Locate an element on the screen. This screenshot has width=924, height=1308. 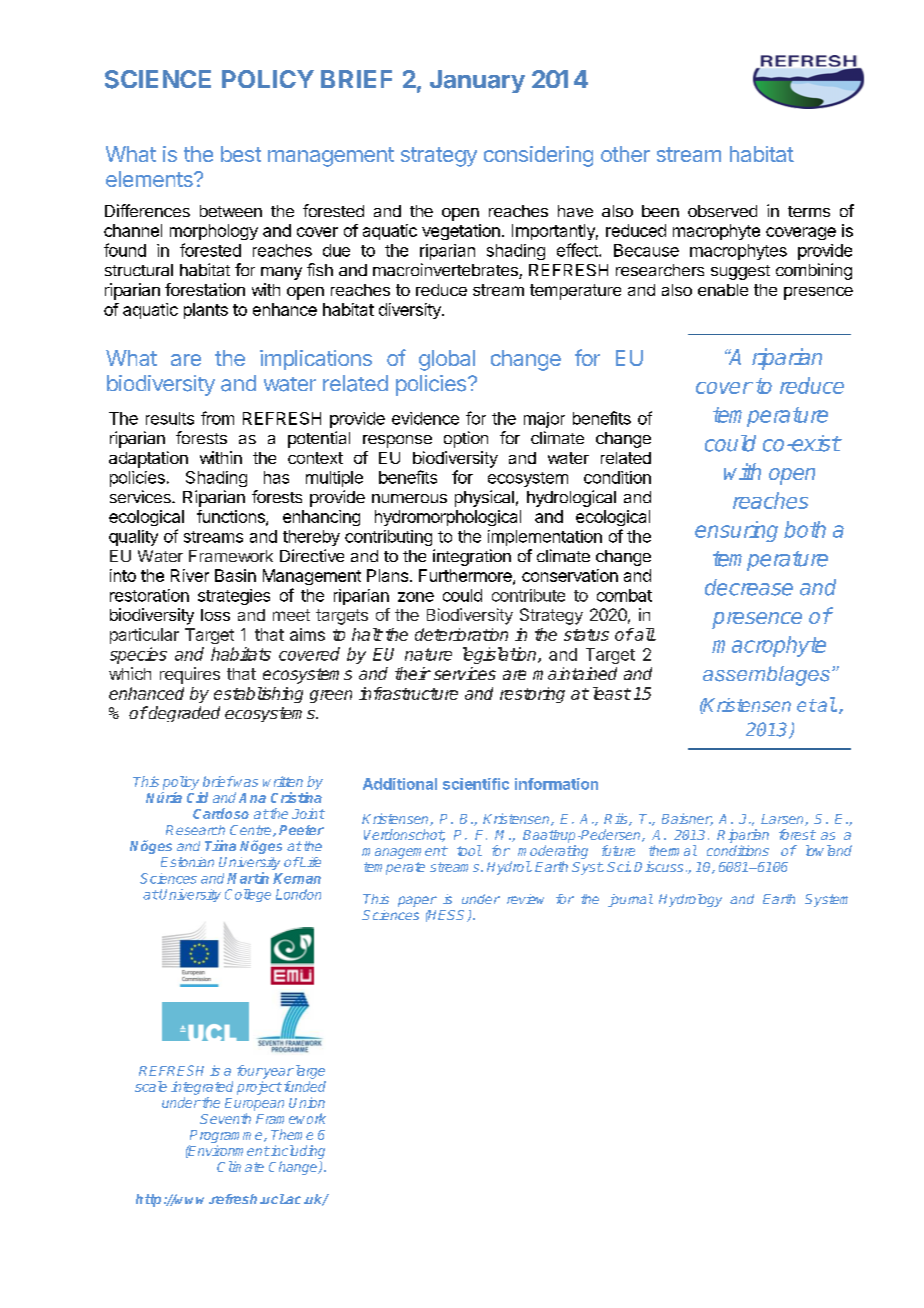
scientific is located at coordinates (476, 784).
